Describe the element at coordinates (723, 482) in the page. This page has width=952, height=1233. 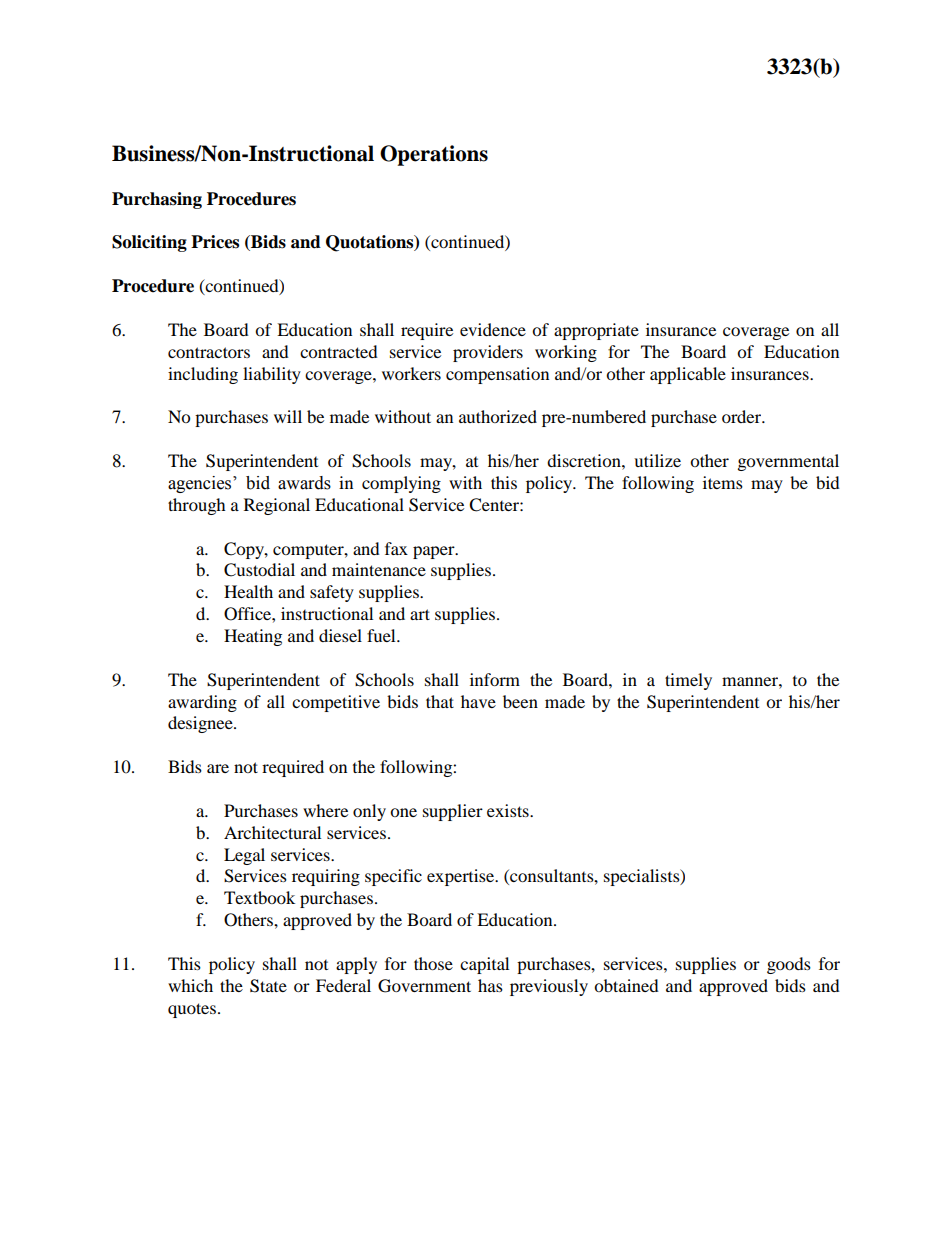
I see `items` at that location.
